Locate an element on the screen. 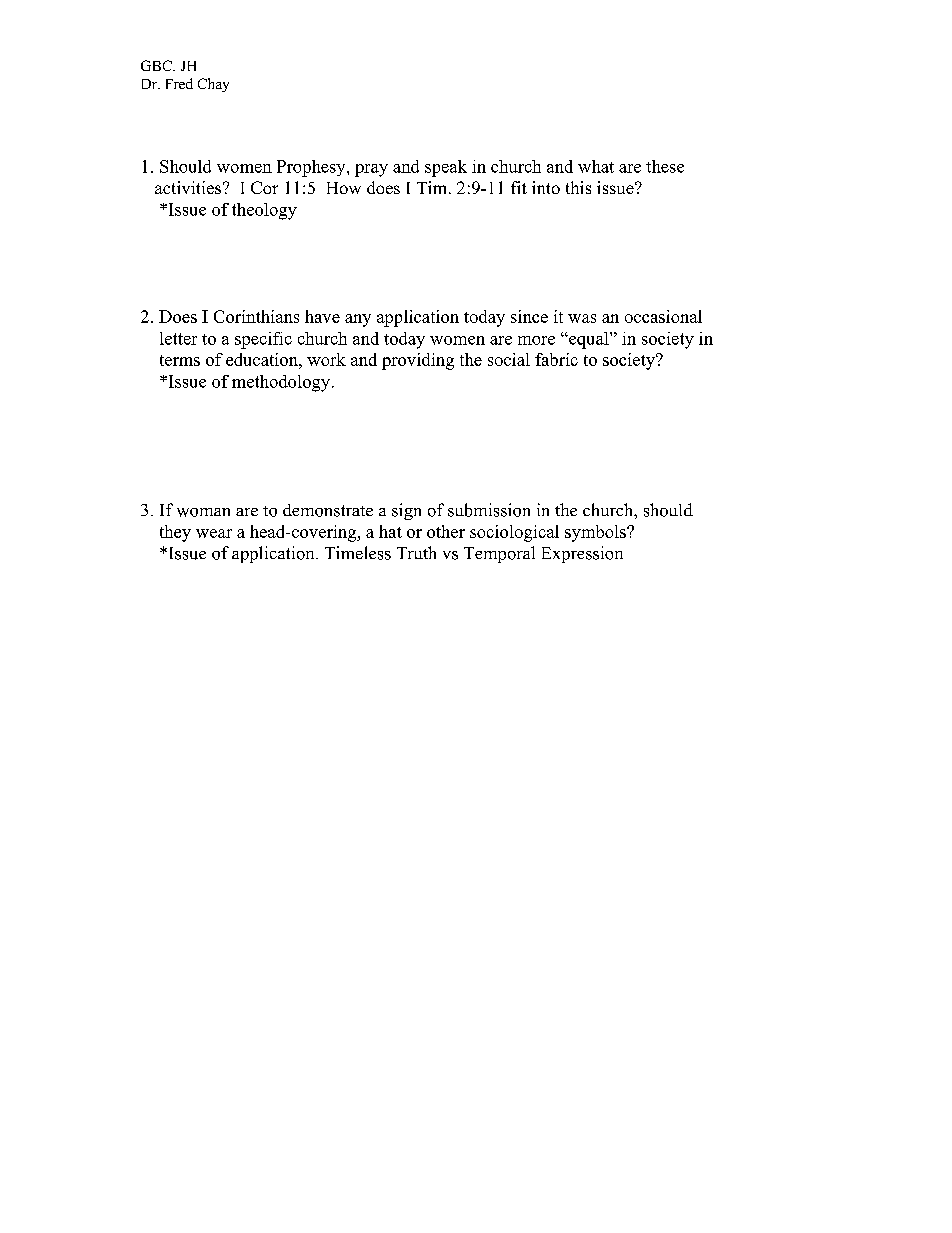 The height and width of the screenshot is (1233, 952). Fred is located at coordinates (179, 83).
